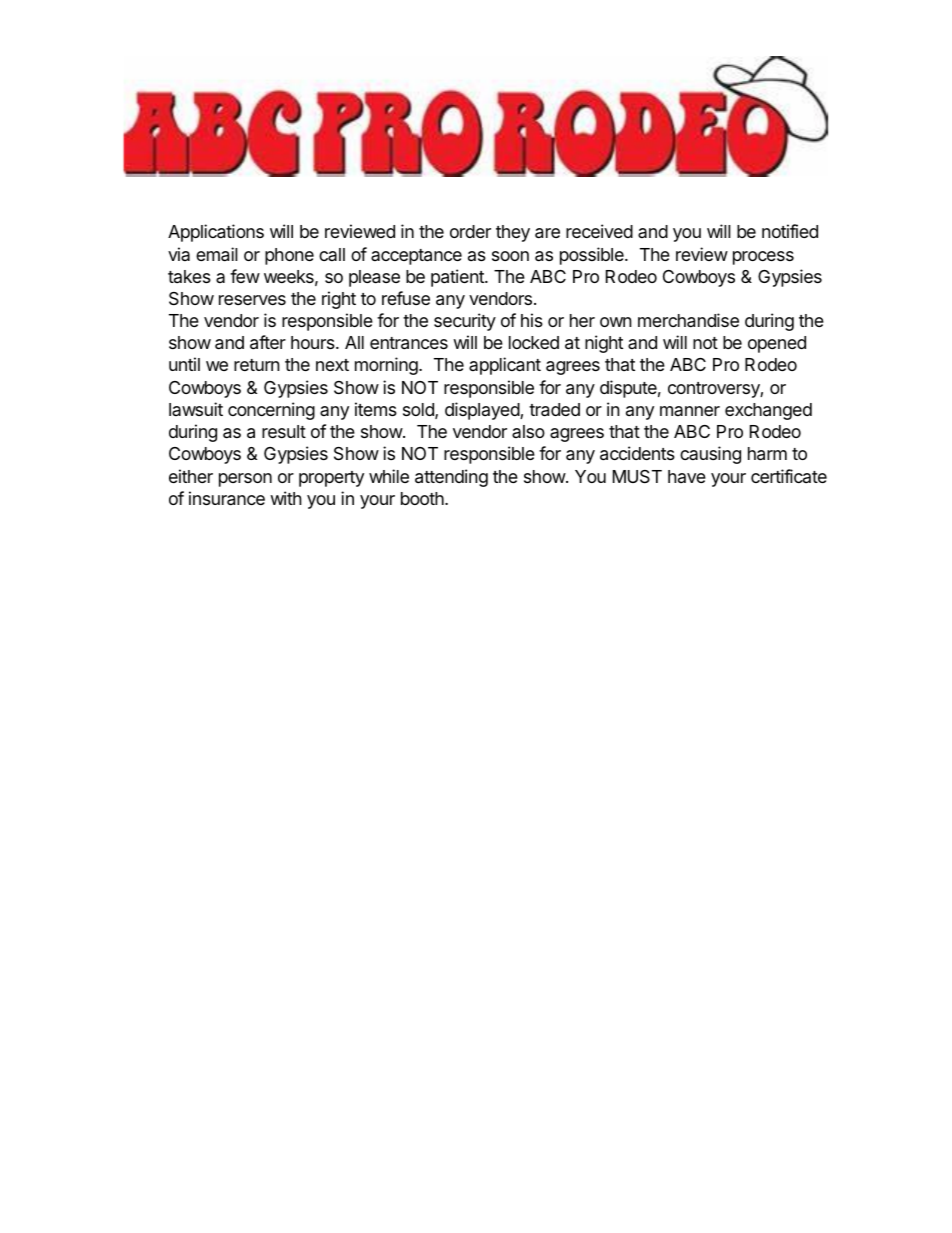 The image size is (952, 1233). Describe the element at coordinates (483, 411) in the screenshot. I see `displayed` at that location.
